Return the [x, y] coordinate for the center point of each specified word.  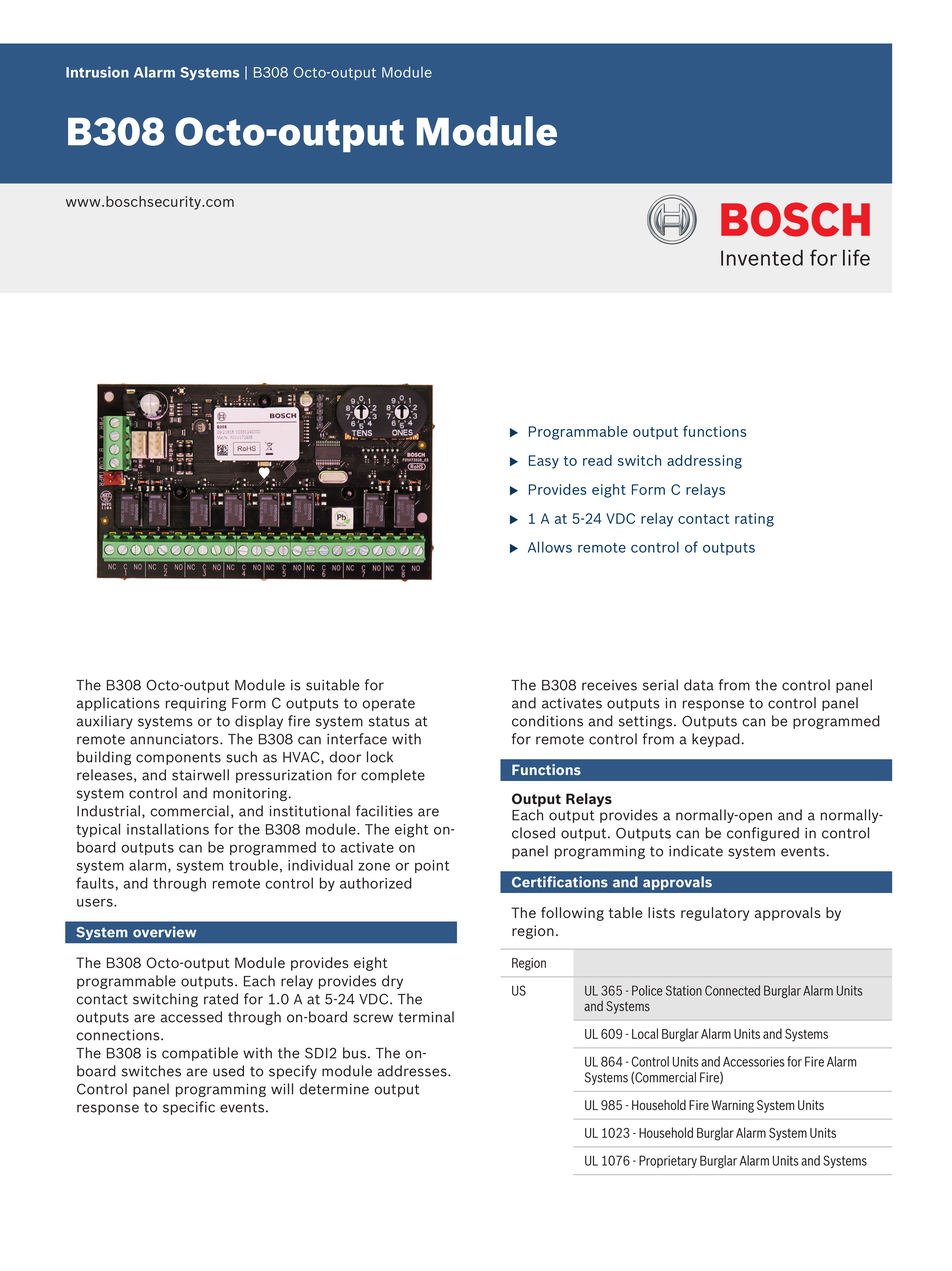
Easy [544, 462]
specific [189, 1108]
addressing [704, 462]
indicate [696, 851]
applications [118, 704]
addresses [413, 1071]
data [699, 685]
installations [168, 829]
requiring [196, 704]
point [432, 866]
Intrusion [97, 72]
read [597, 460]
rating [754, 520]
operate [388, 704]
